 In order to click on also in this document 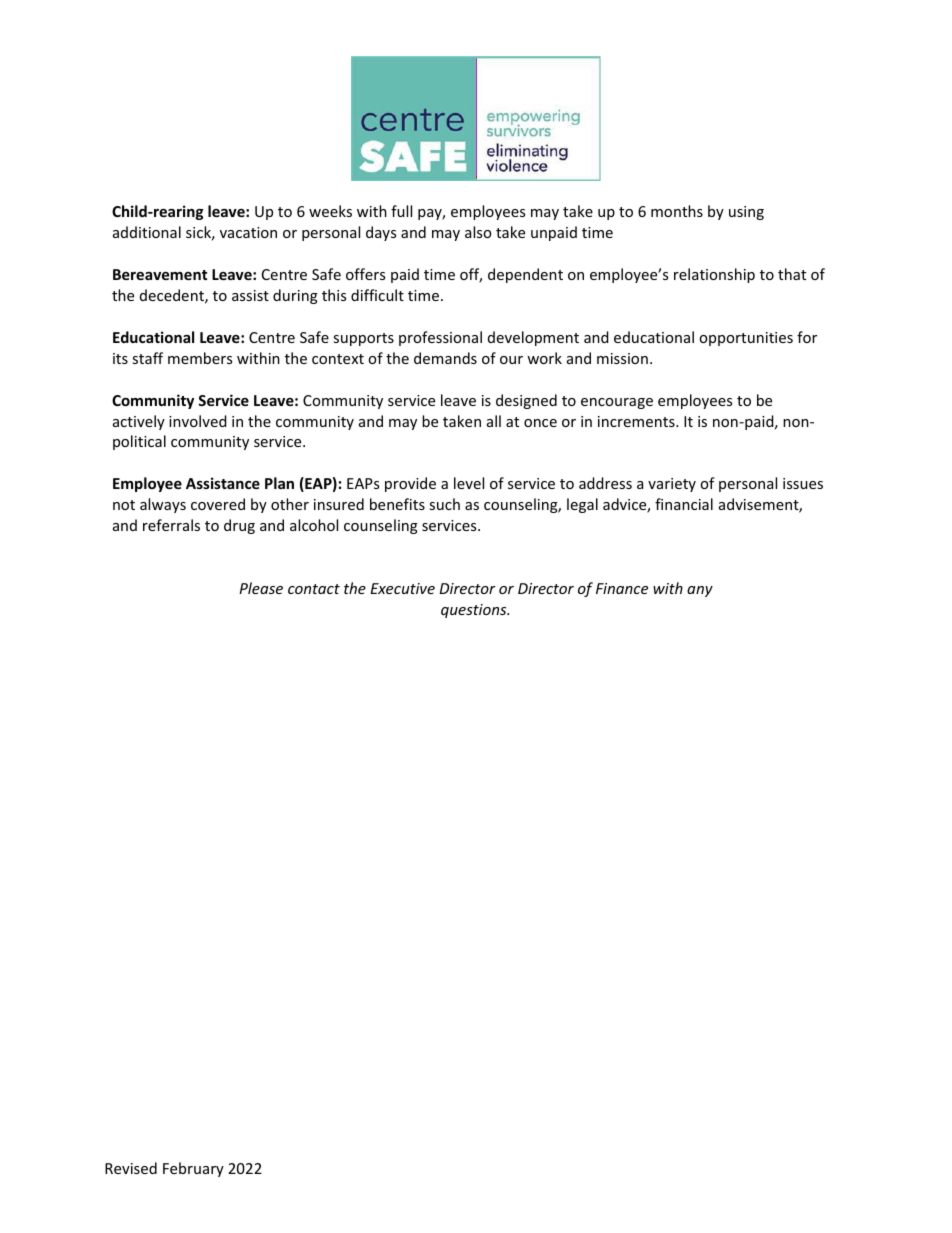, I will do `click(478, 232)`.
